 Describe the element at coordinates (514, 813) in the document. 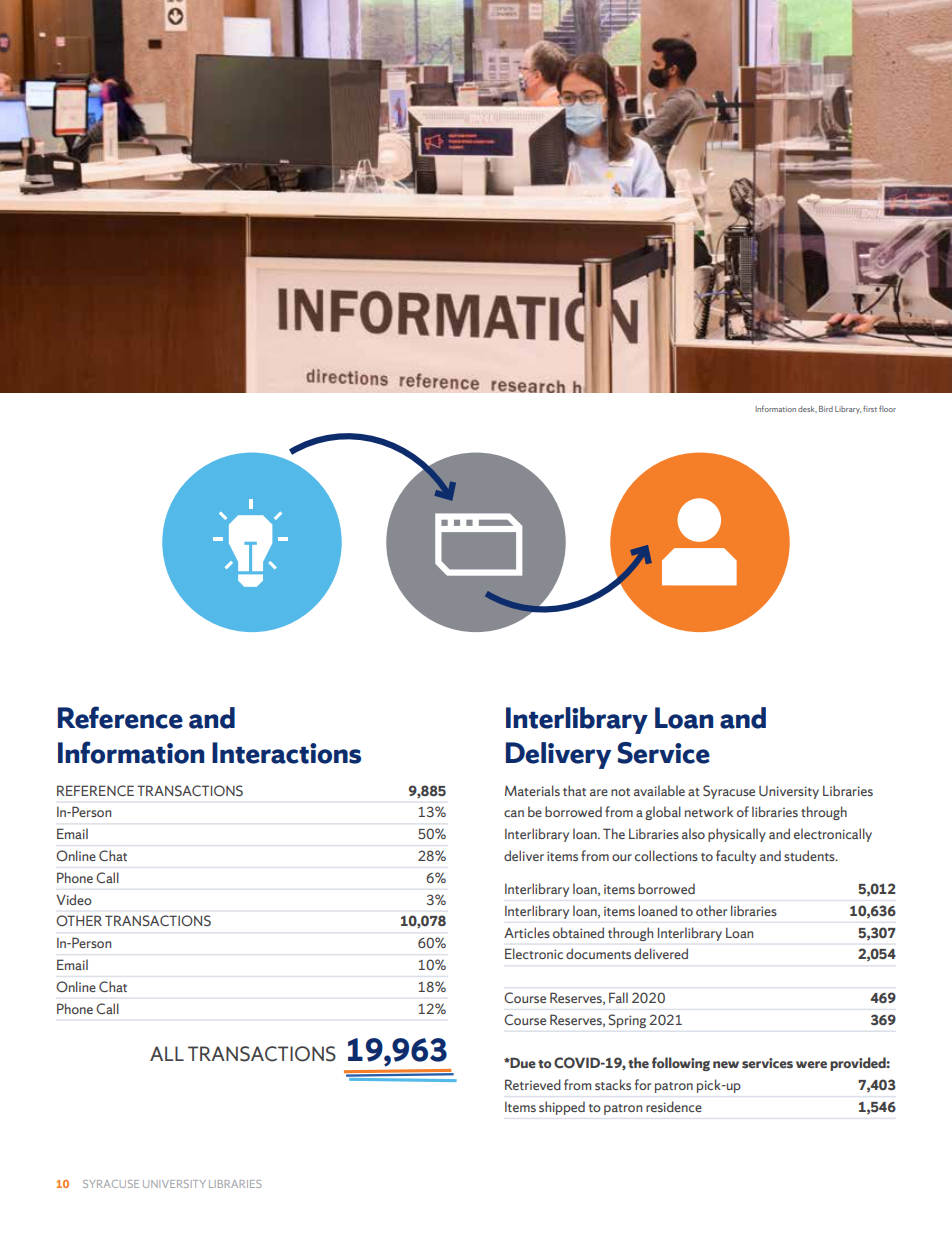

I see `can` at that location.
